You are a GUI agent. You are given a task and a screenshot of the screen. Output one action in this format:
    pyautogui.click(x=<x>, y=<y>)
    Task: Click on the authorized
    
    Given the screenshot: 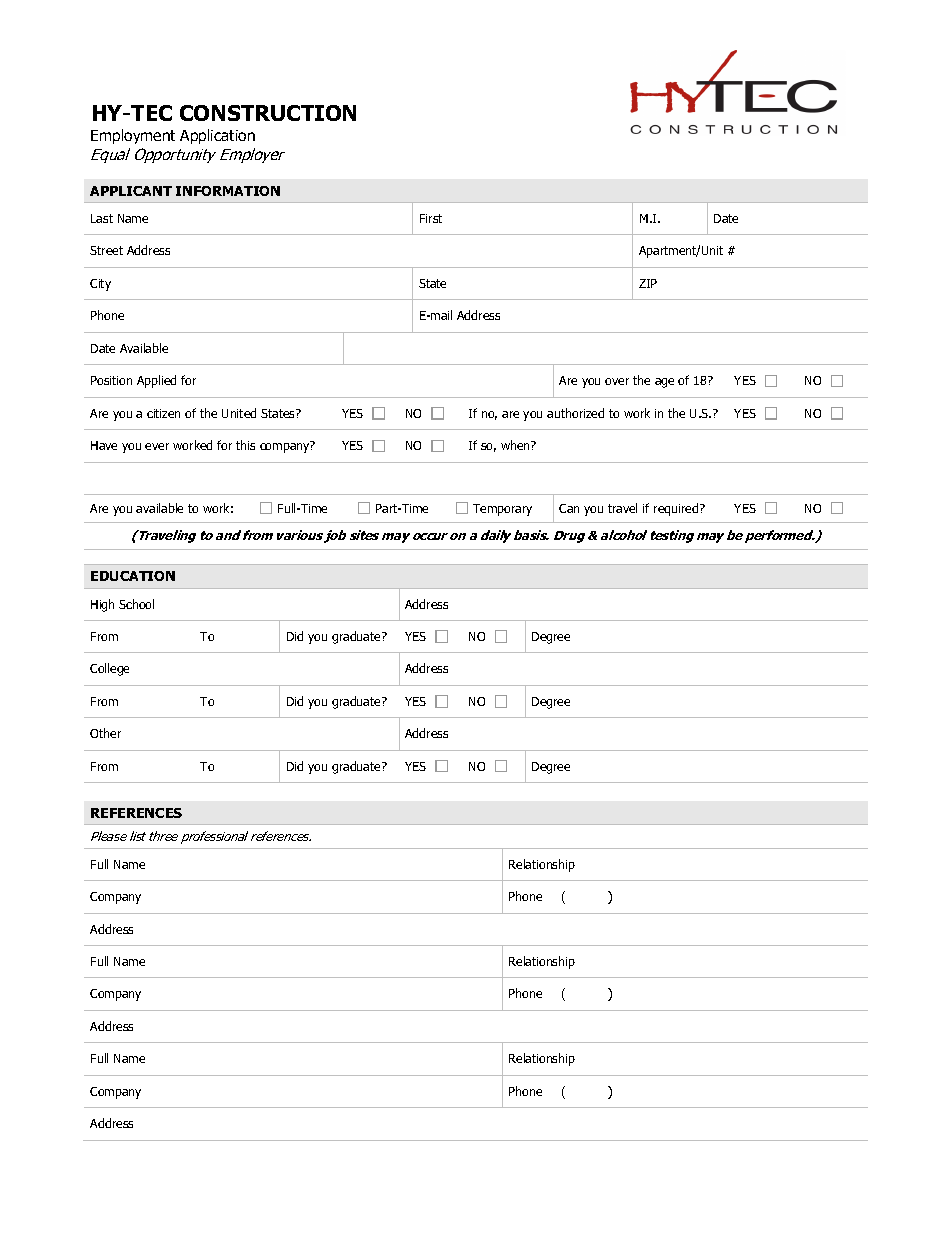 What is the action you would take?
    pyautogui.click(x=575, y=413)
